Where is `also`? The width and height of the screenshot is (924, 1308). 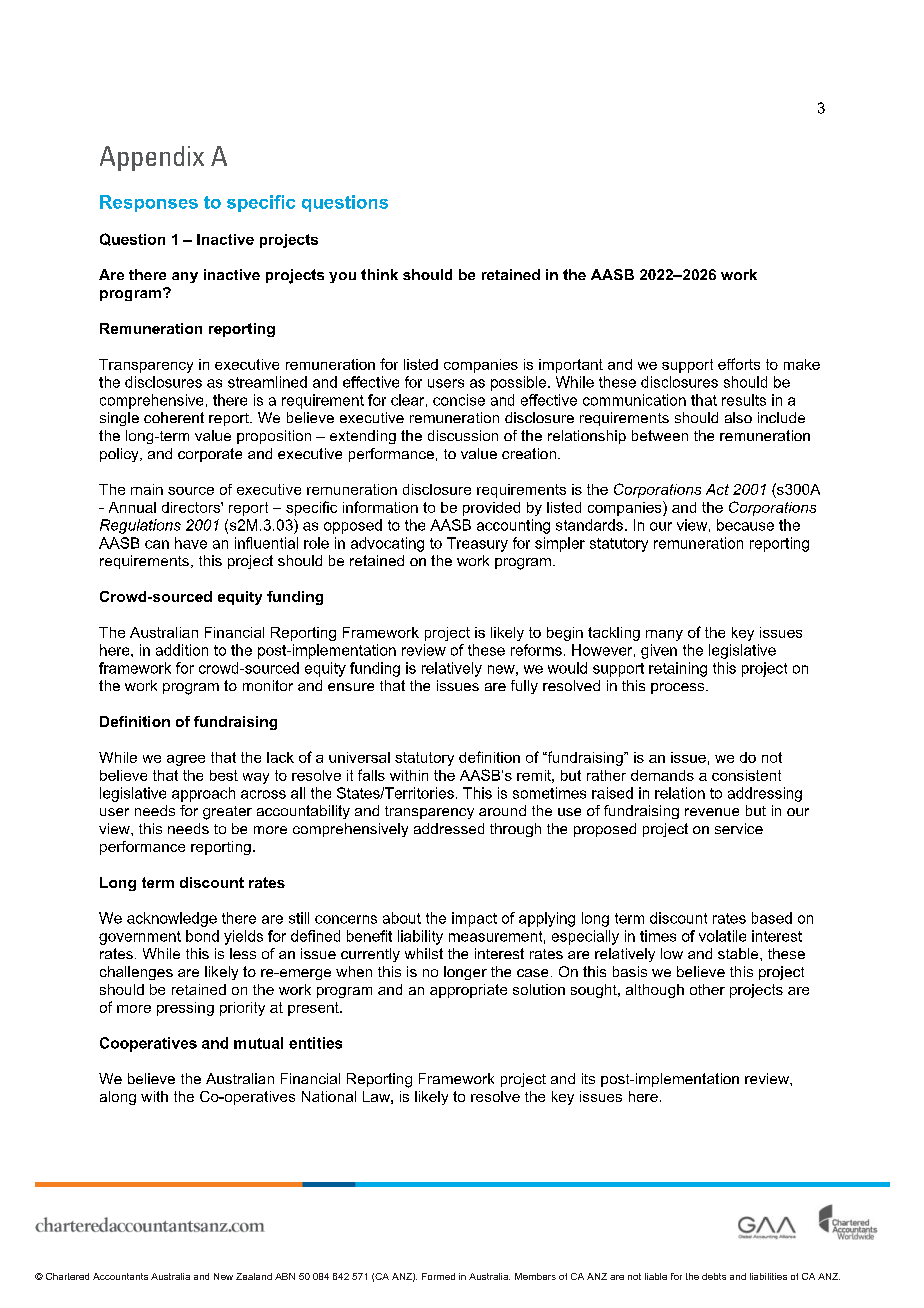
also is located at coordinates (738, 417).
